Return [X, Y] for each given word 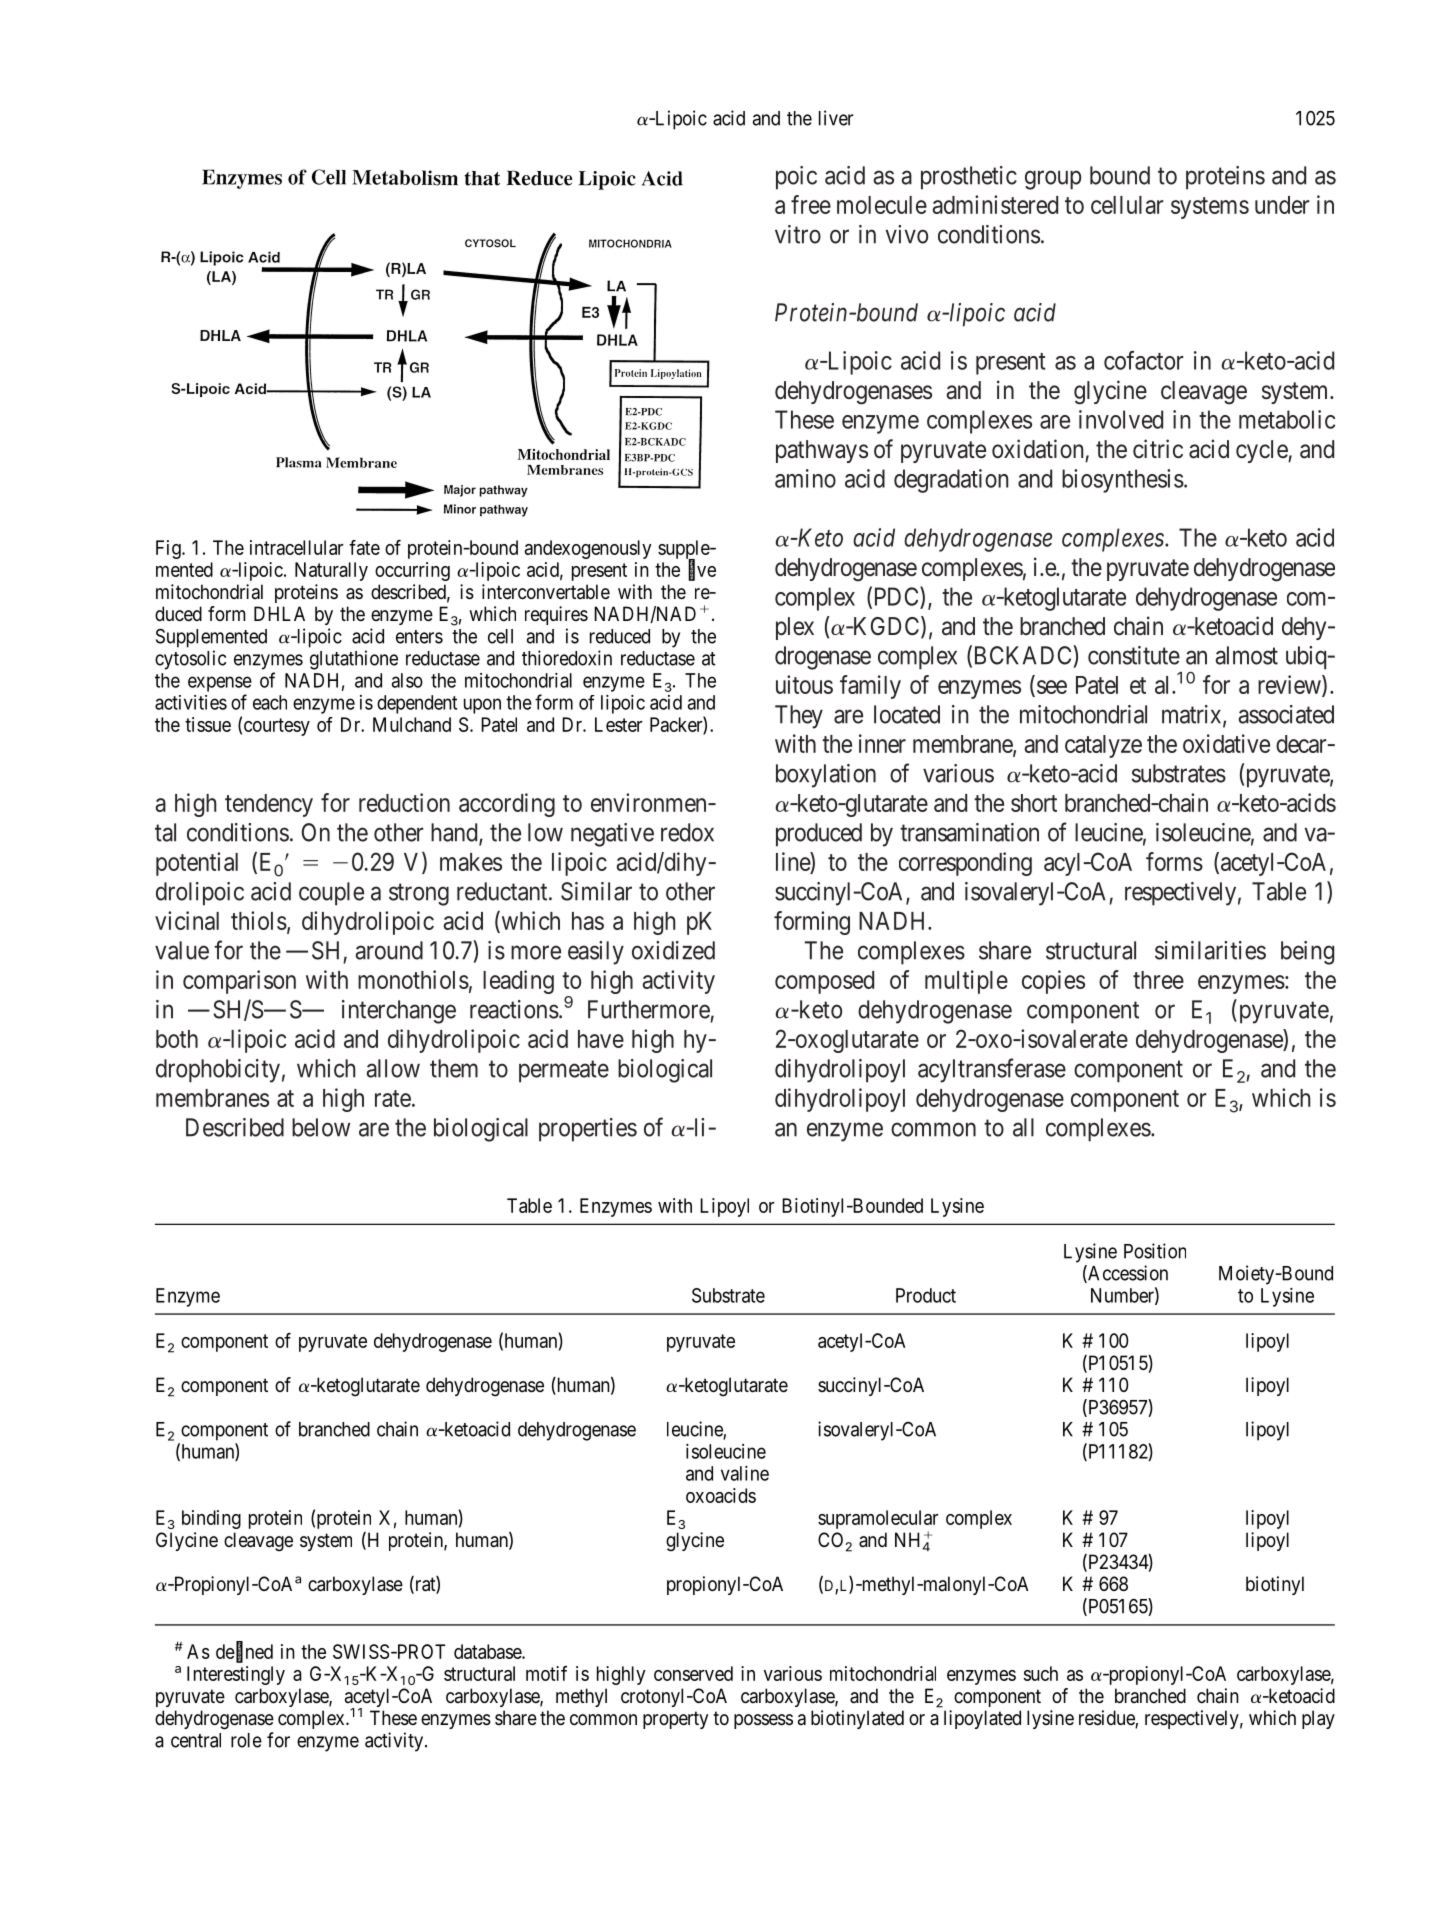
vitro [798, 234]
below [321, 1127]
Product [926, 1295]
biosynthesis [1123, 481]
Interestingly [236, 1675]
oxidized [673, 950]
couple [331, 894]
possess [763, 1721]
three [1158, 980]
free [811, 204]
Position [1155, 1251]
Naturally [331, 571]
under [1282, 205]
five [702, 570]
